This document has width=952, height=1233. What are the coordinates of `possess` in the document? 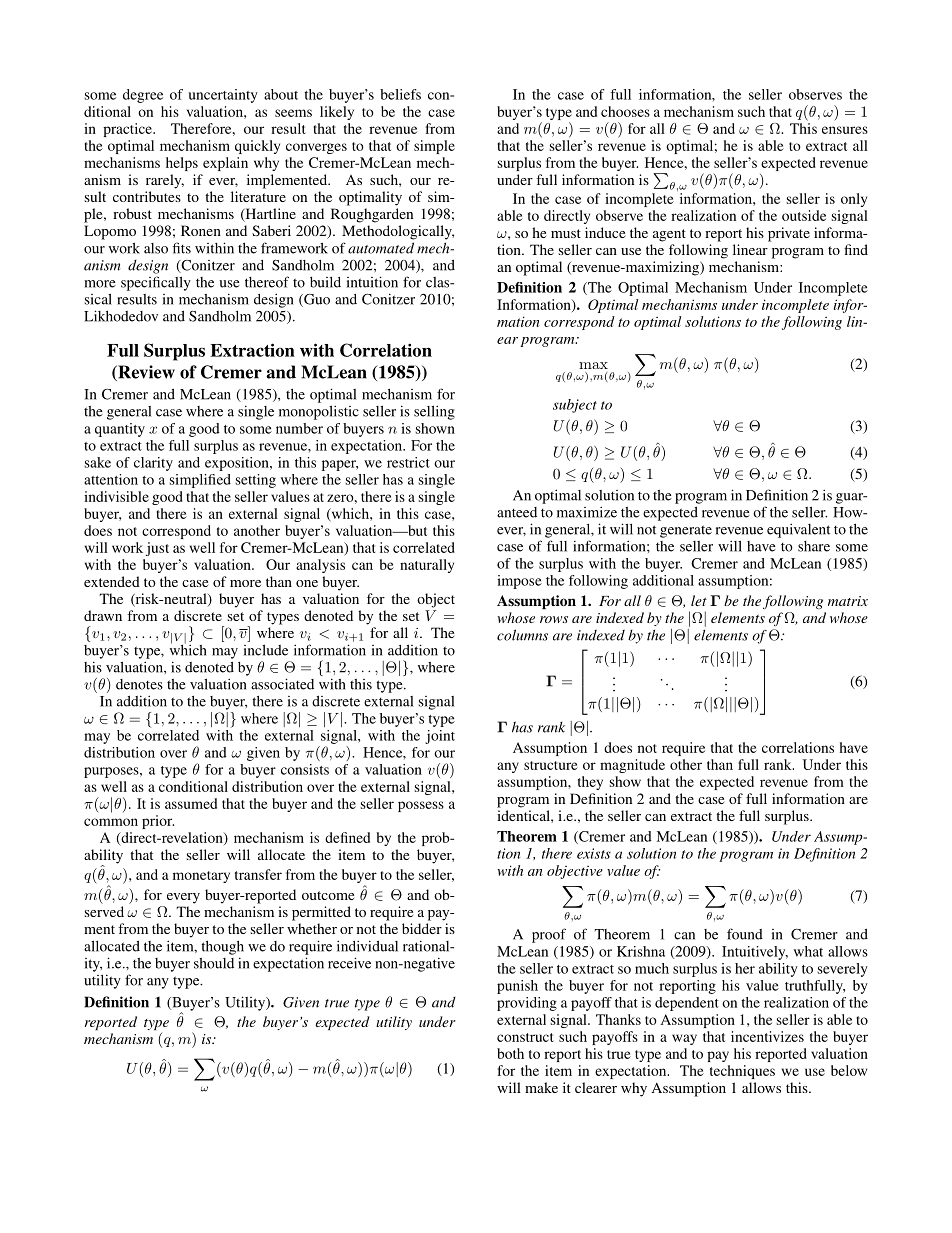 It's located at (421, 806).
